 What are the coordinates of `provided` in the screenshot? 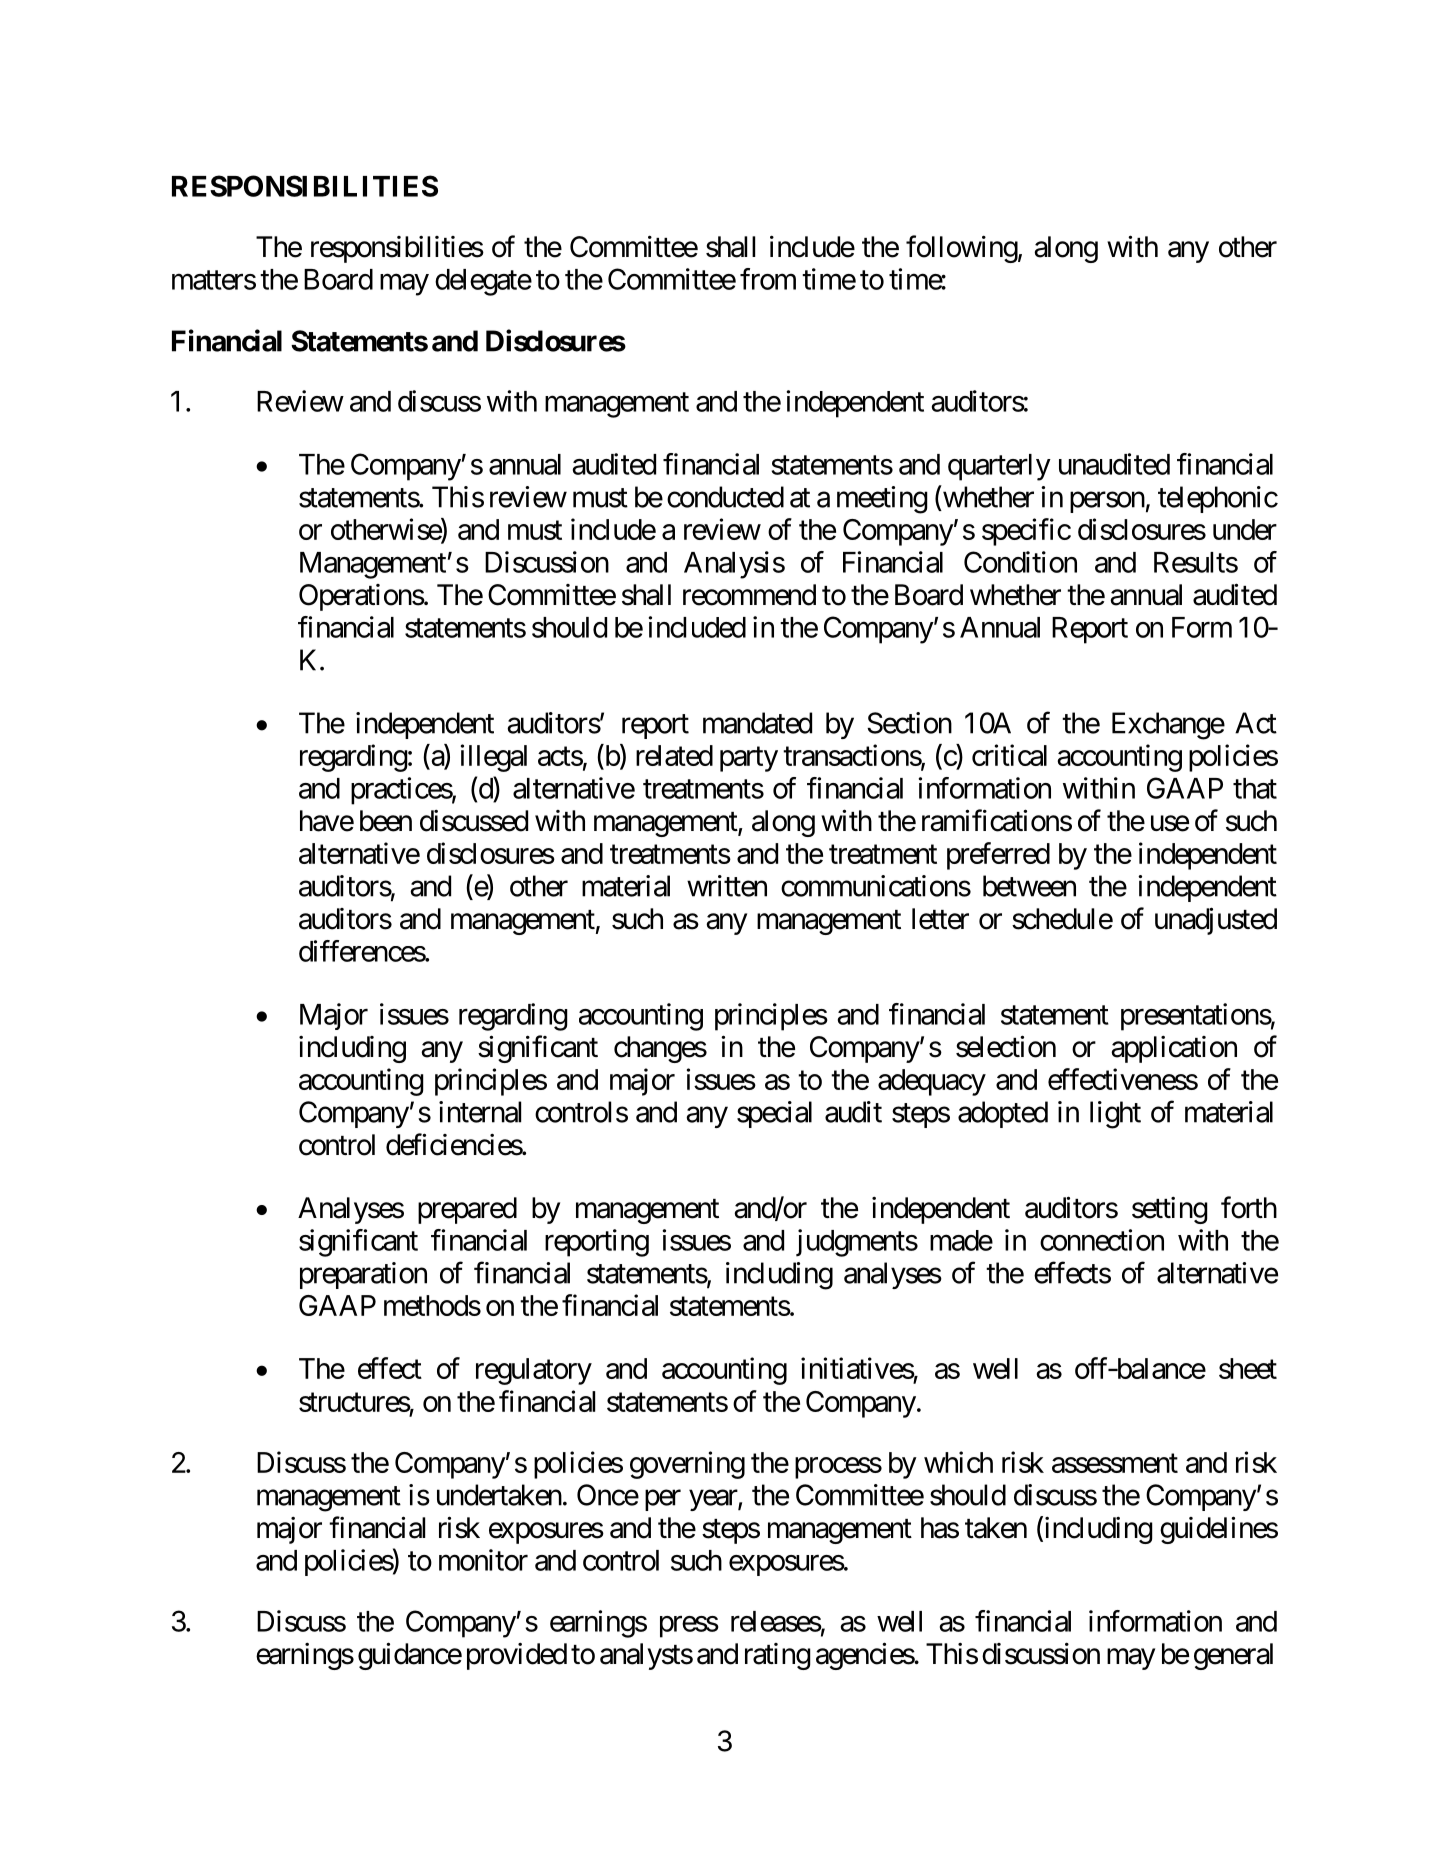 It's located at (517, 1656).
